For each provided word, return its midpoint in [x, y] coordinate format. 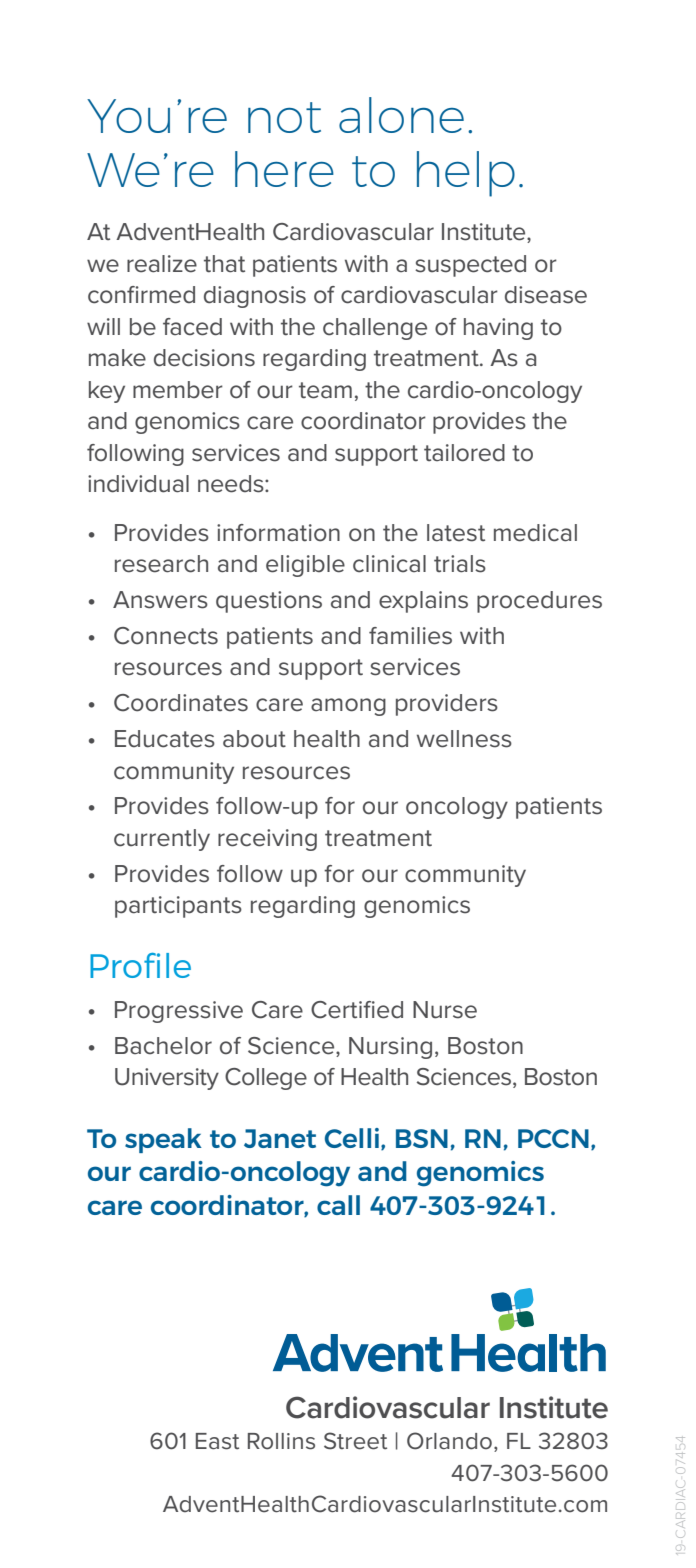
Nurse [445, 1010]
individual [138, 484]
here [284, 169]
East [217, 1441]
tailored [464, 453]
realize [162, 264]
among [348, 707]
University [167, 1079]
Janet [280, 1138]
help [466, 174]
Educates [165, 739]
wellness [464, 739]
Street [355, 1441]
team [325, 390]
